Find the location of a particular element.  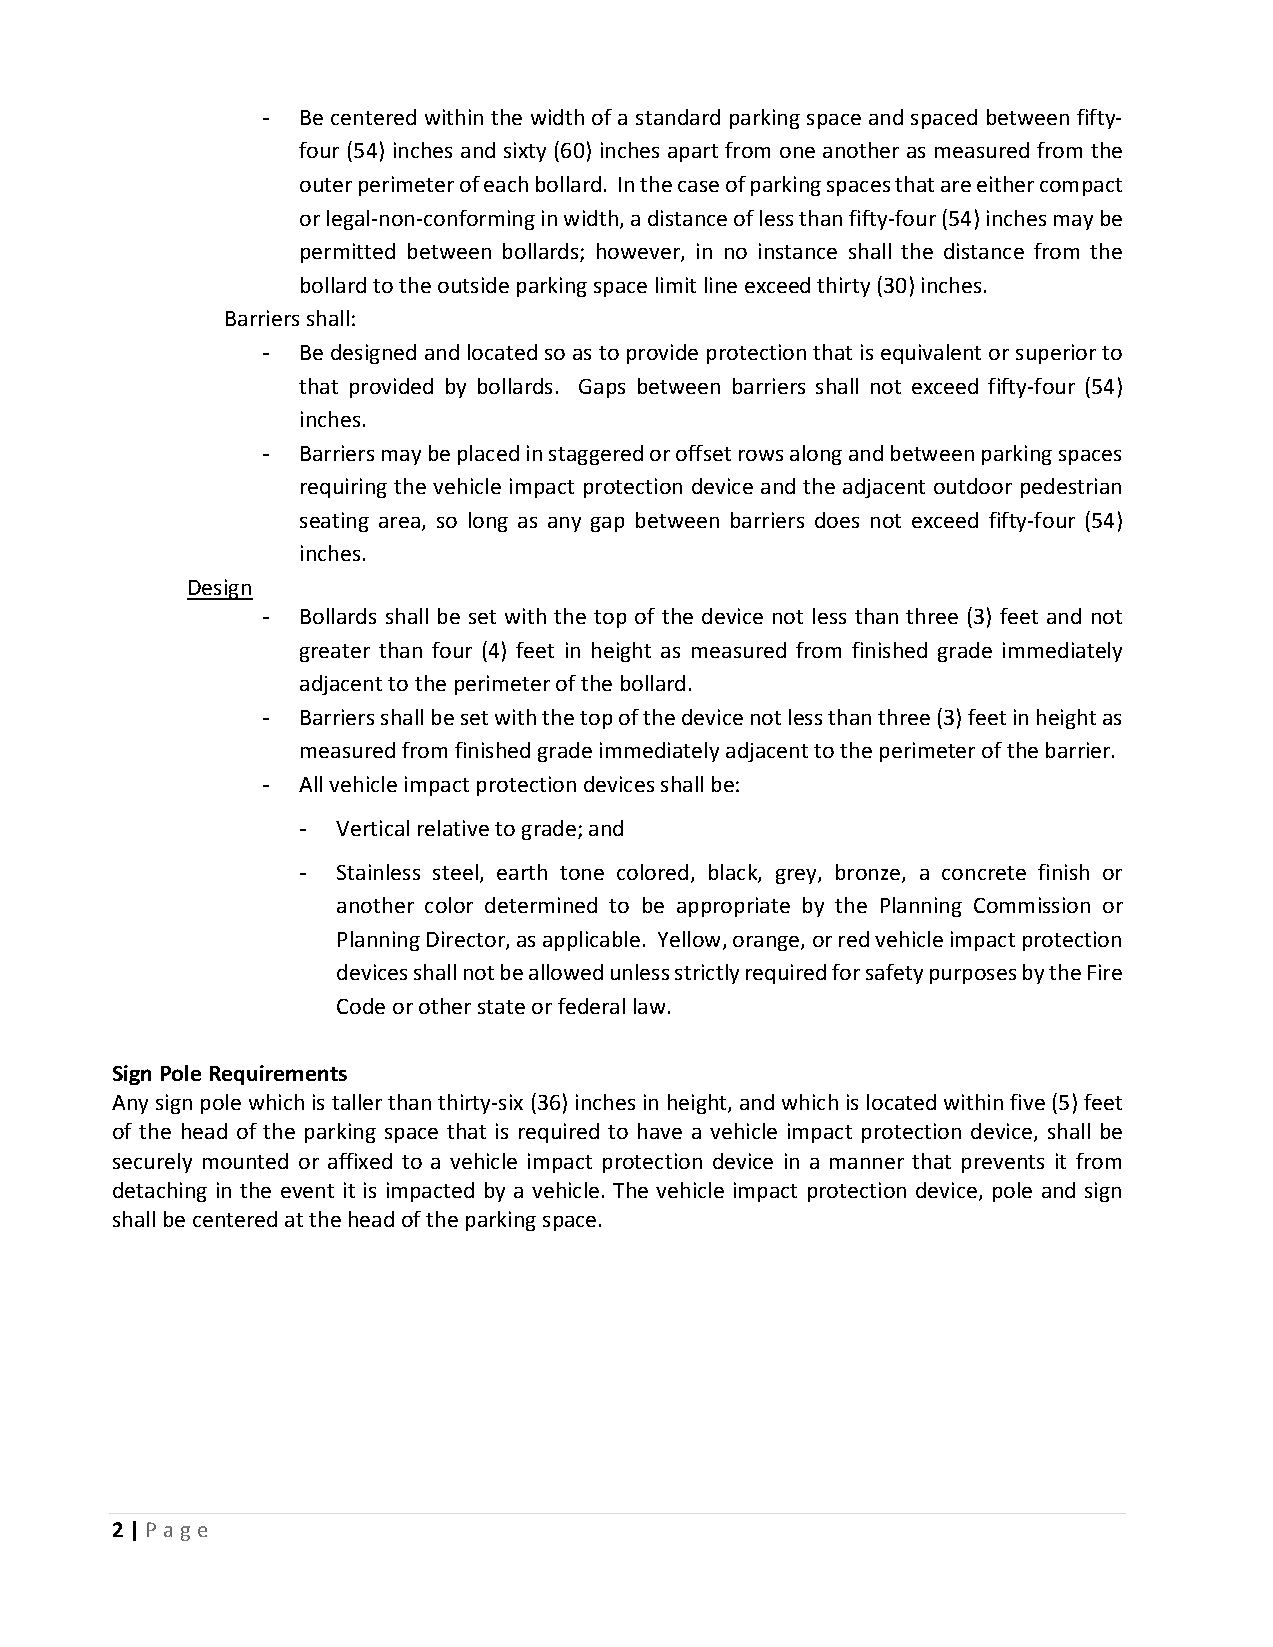

apart is located at coordinates (693, 153).
